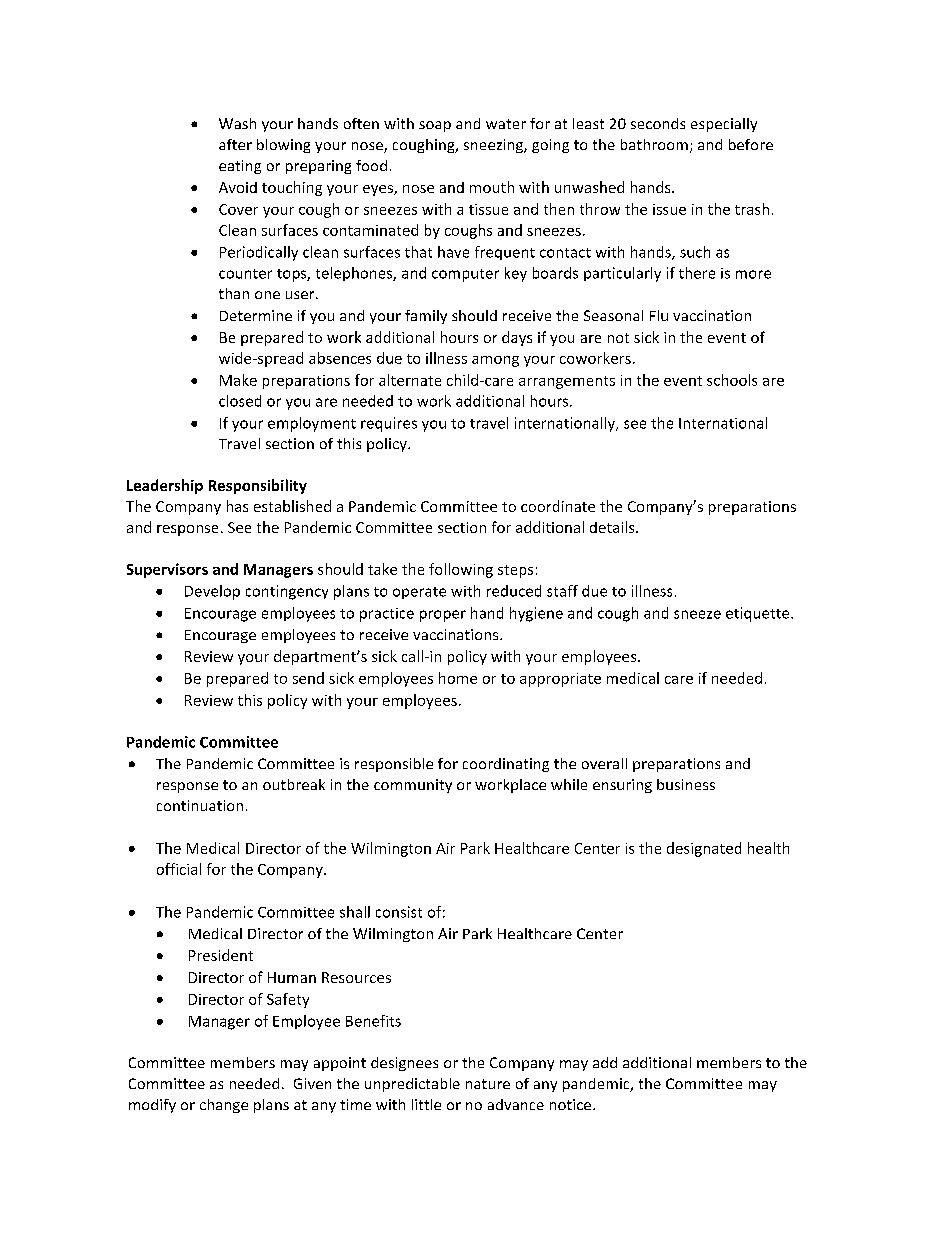 The image size is (952, 1233). What do you see at coordinates (704, 849) in the screenshot?
I see `designated` at bounding box center [704, 849].
